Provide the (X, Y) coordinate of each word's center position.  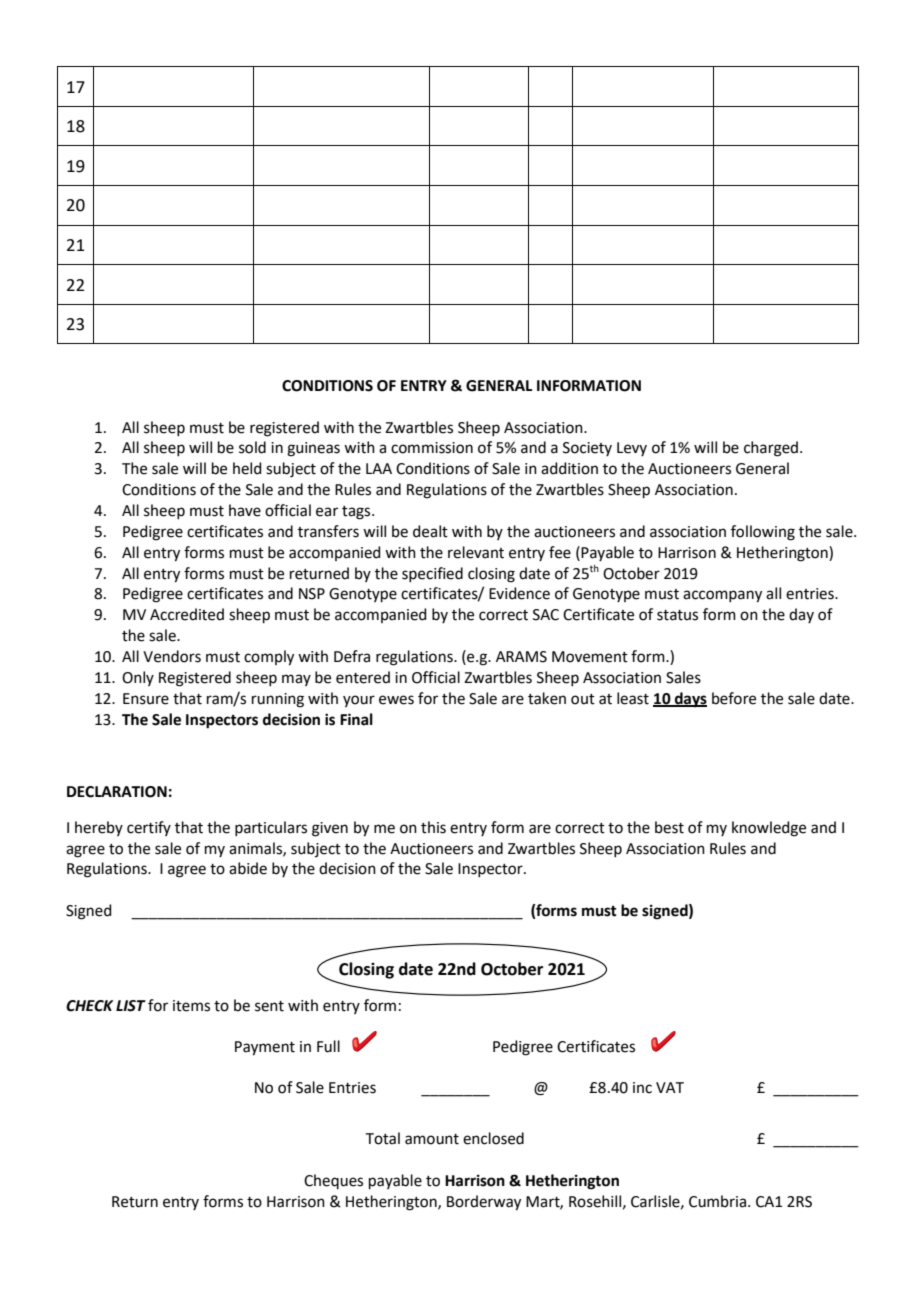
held (247, 468)
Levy (632, 449)
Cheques (333, 1181)
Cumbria (719, 1201)
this (433, 827)
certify (149, 828)
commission (432, 448)
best (669, 827)
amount (432, 1139)
